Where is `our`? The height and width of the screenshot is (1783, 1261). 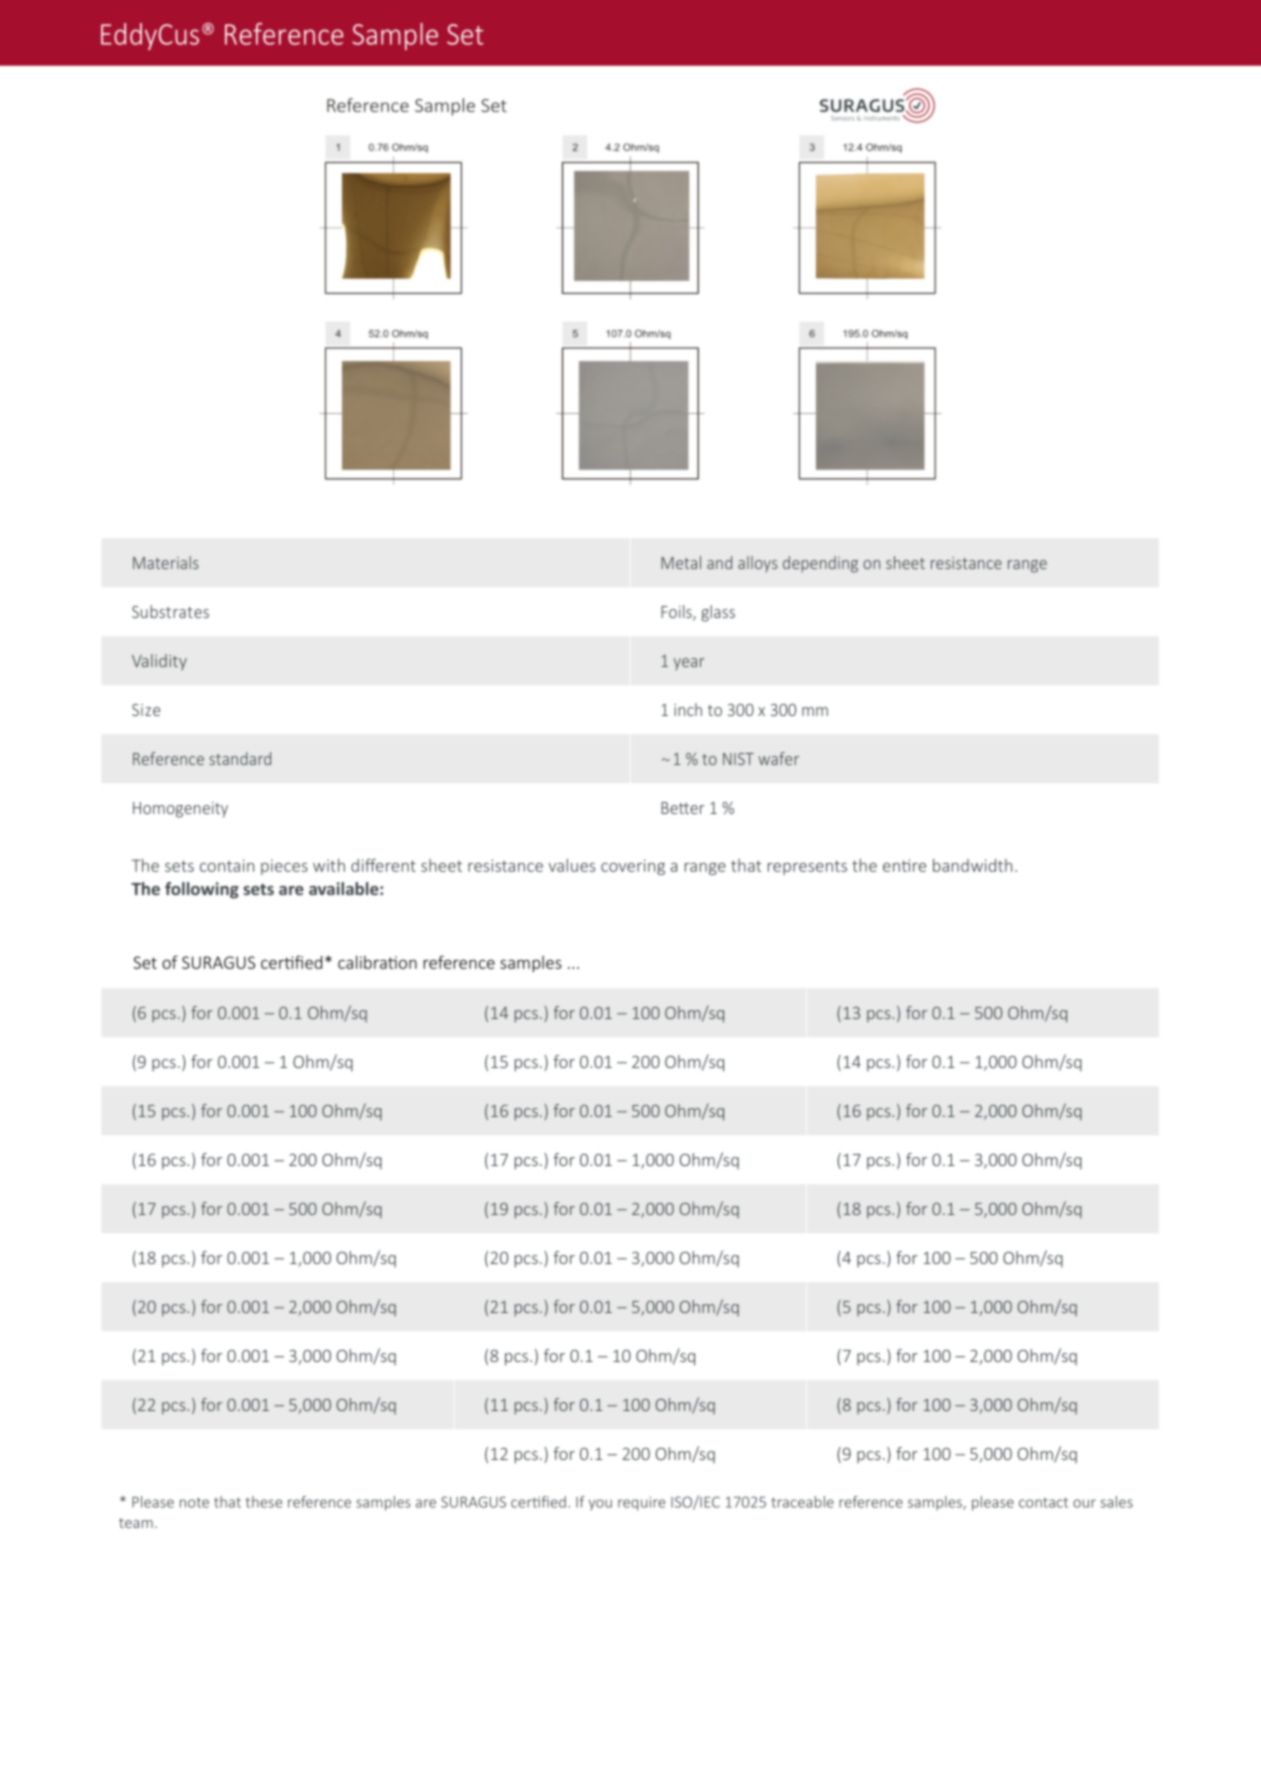 our is located at coordinates (1084, 1503).
